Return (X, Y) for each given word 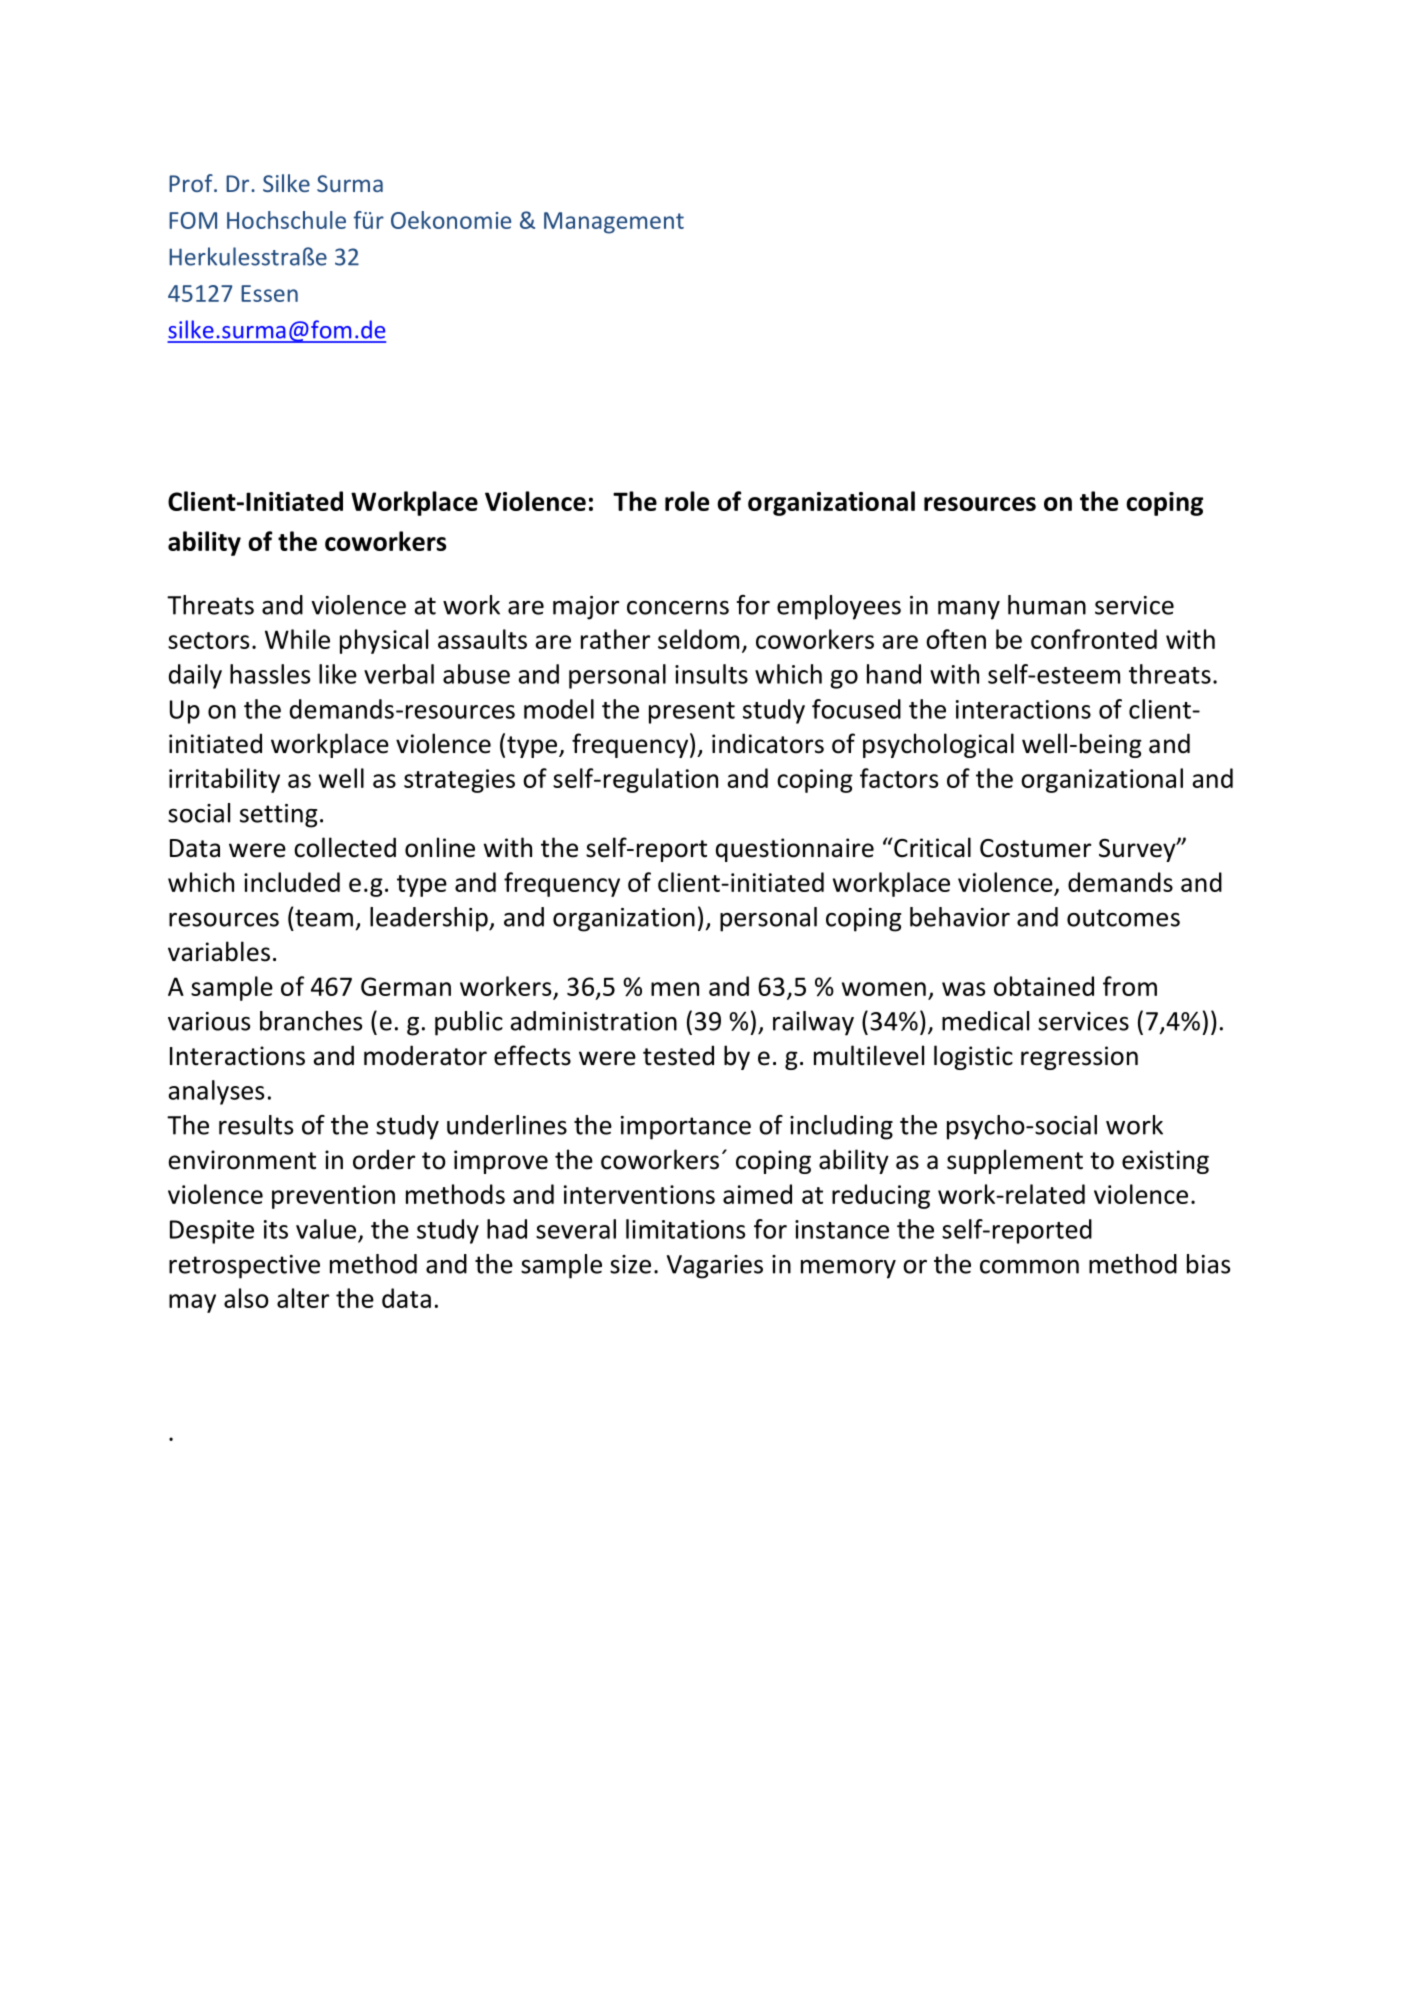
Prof (192, 183)
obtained (1044, 986)
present (692, 713)
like (338, 674)
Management (614, 223)
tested (678, 1055)
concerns (678, 608)
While (297, 639)
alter (303, 1298)
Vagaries (715, 1267)
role (687, 501)
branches (311, 1021)
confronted (1094, 639)
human (1047, 605)
